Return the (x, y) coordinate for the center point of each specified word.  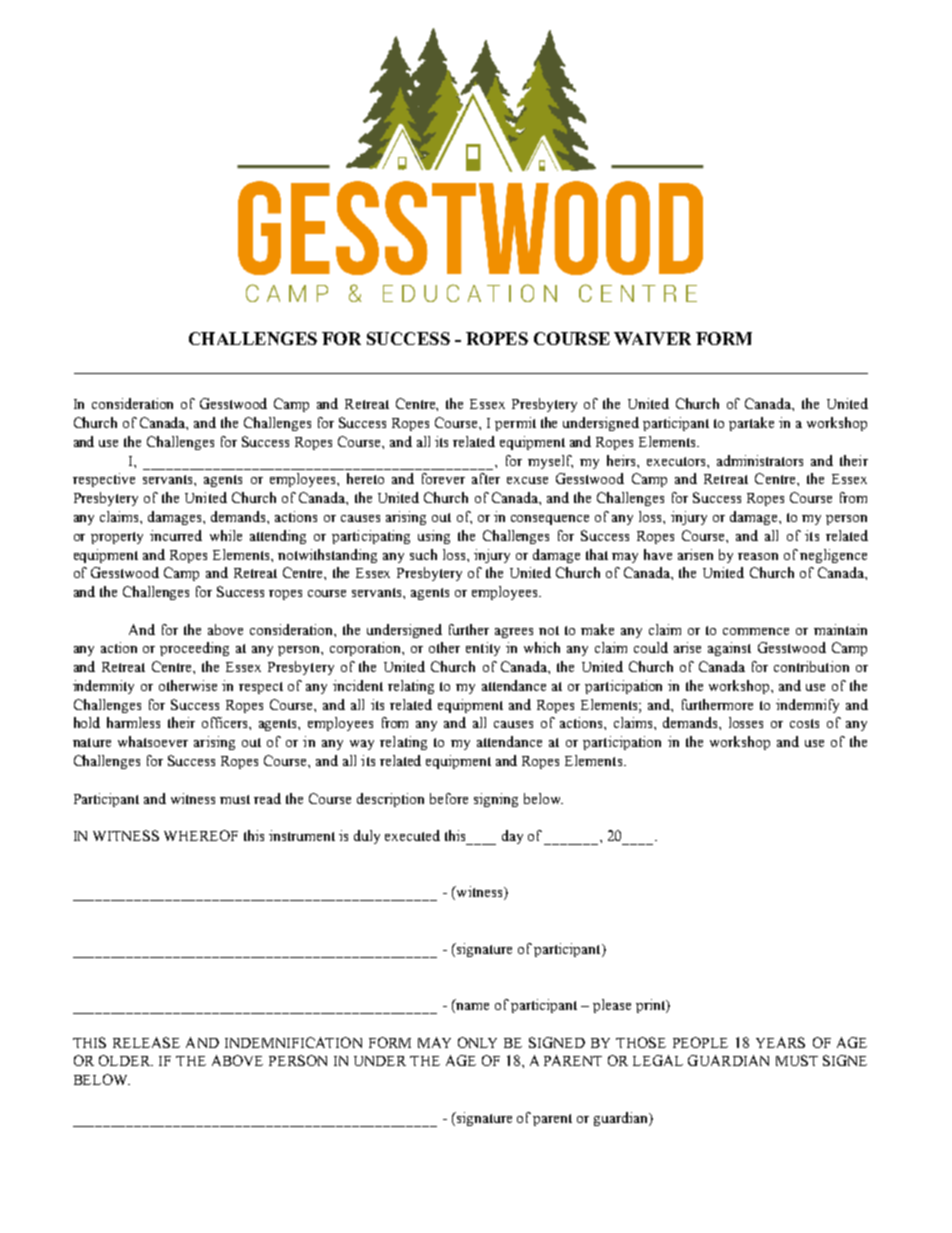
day (512, 837)
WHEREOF (201, 835)
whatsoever (153, 741)
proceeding (194, 649)
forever (443, 478)
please (612, 1006)
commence (756, 631)
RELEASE (146, 1042)
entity (483, 649)
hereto (365, 478)
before (449, 798)
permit (515, 424)
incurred (176, 535)
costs (804, 723)
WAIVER (652, 338)
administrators (760, 460)
